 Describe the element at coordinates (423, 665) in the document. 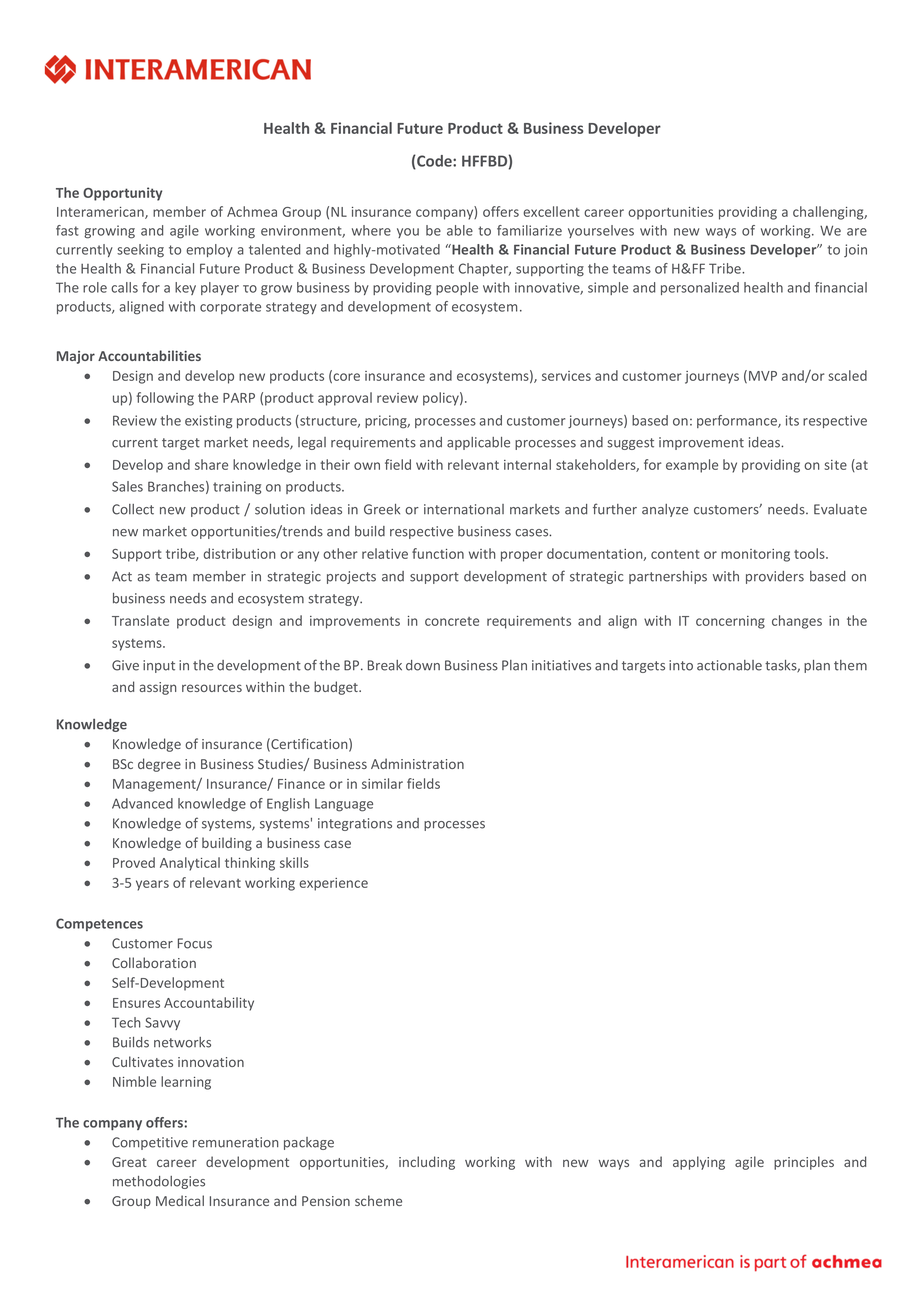

I see `down` at that location.
